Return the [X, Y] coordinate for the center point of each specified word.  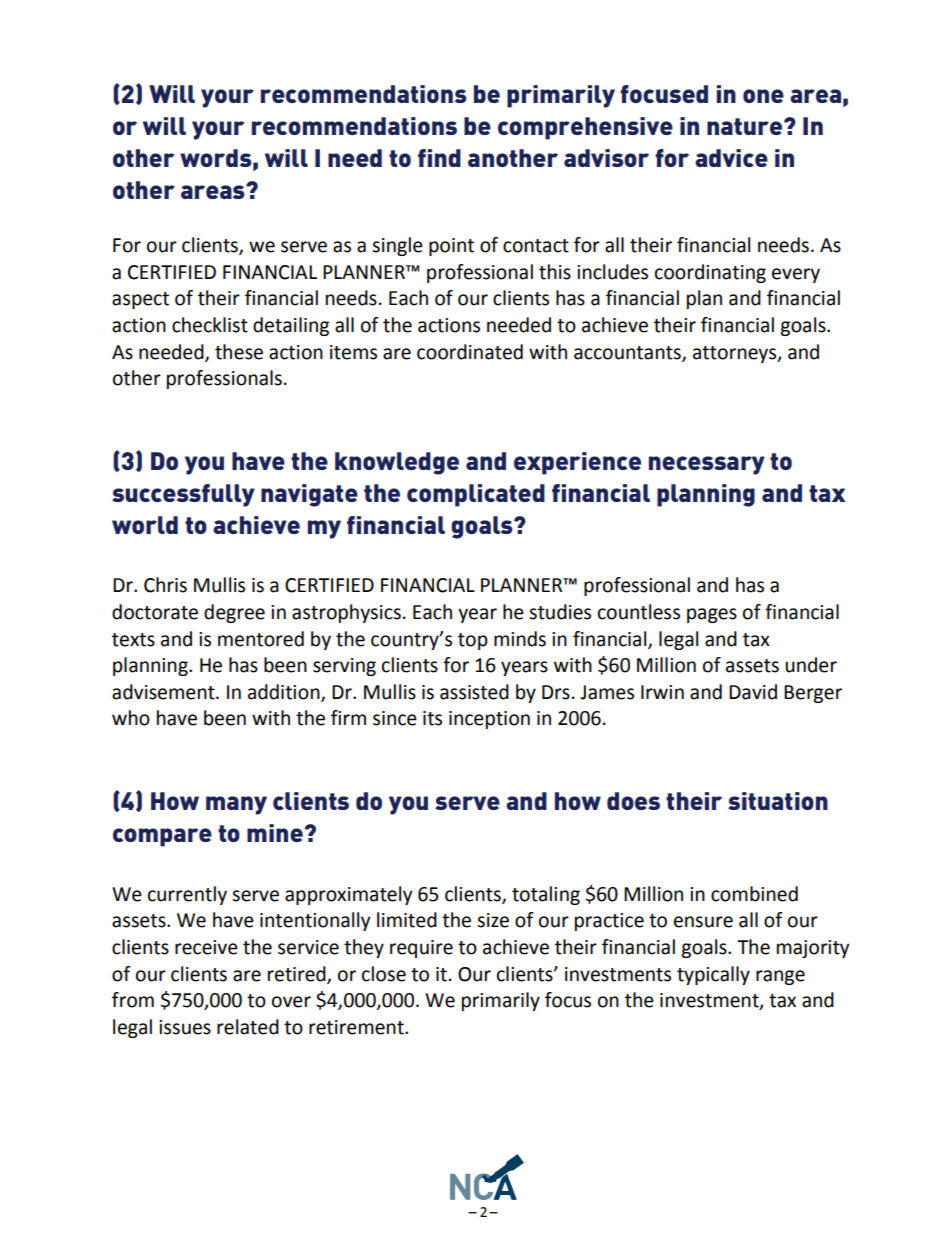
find [439, 158]
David [753, 692]
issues [185, 1027]
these [239, 352]
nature [744, 126]
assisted [474, 692]
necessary [707, 465]
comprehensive [585, 128]
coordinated [470, 352]
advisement [164, 692]
